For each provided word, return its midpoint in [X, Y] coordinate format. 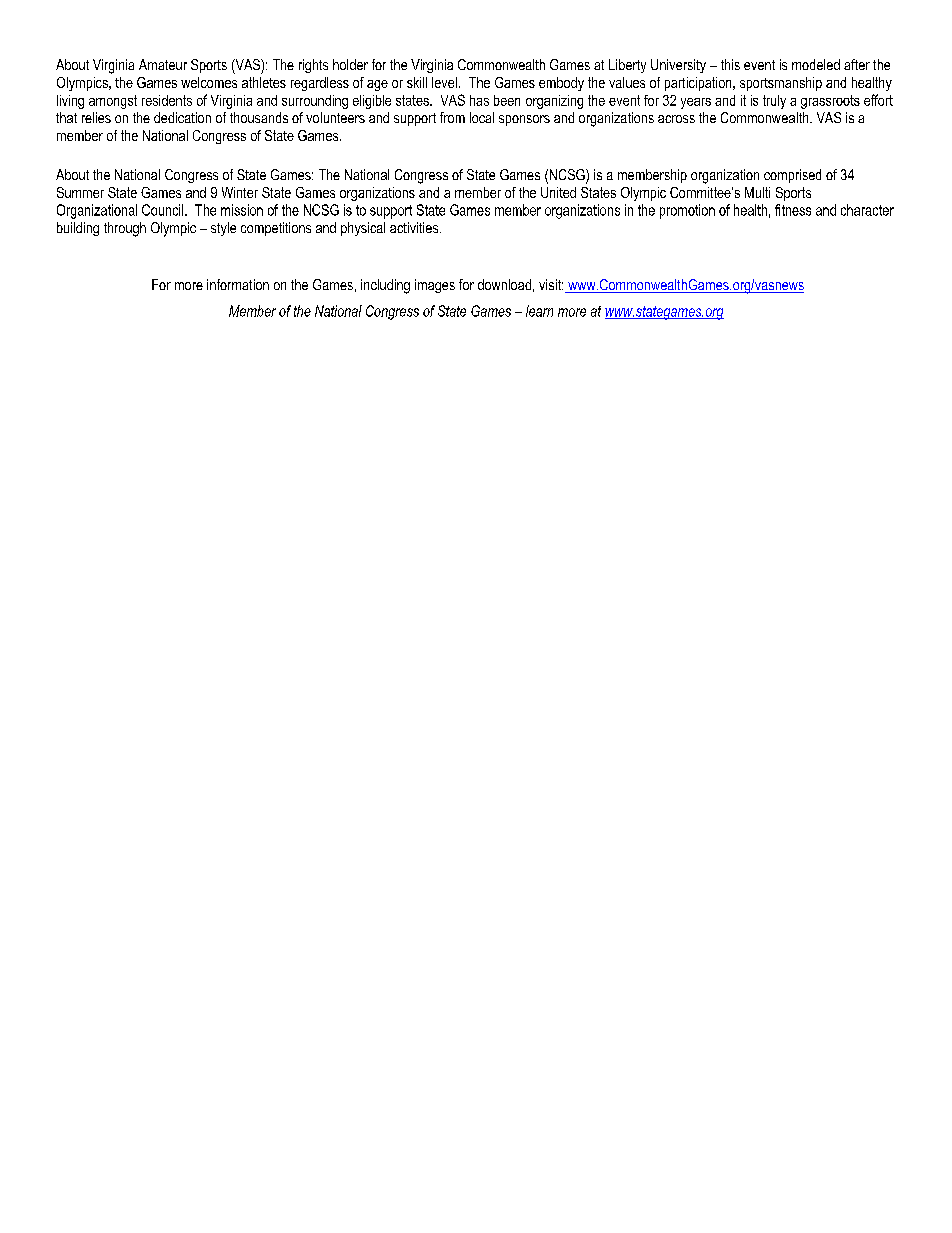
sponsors [524, 120]
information [238, 284]
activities [415, 227]
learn [539, 311]
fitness [793, 210]
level [444, 82]
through [125, 229]
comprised [792, 176]
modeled [816, 64]
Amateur [163, 64]
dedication [182, 117]
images [435, 286]
